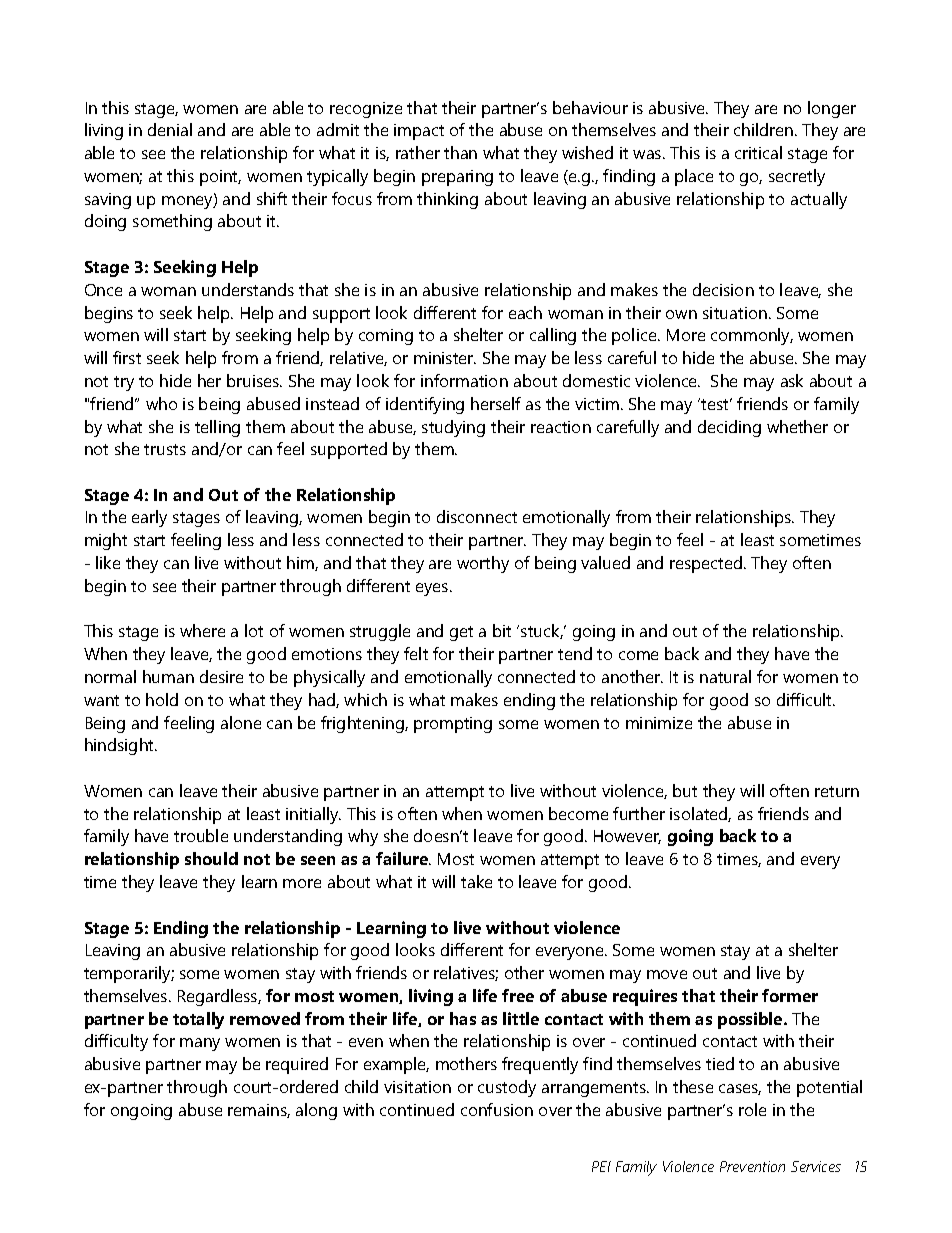  I want to click on than, so click(460, 152).
